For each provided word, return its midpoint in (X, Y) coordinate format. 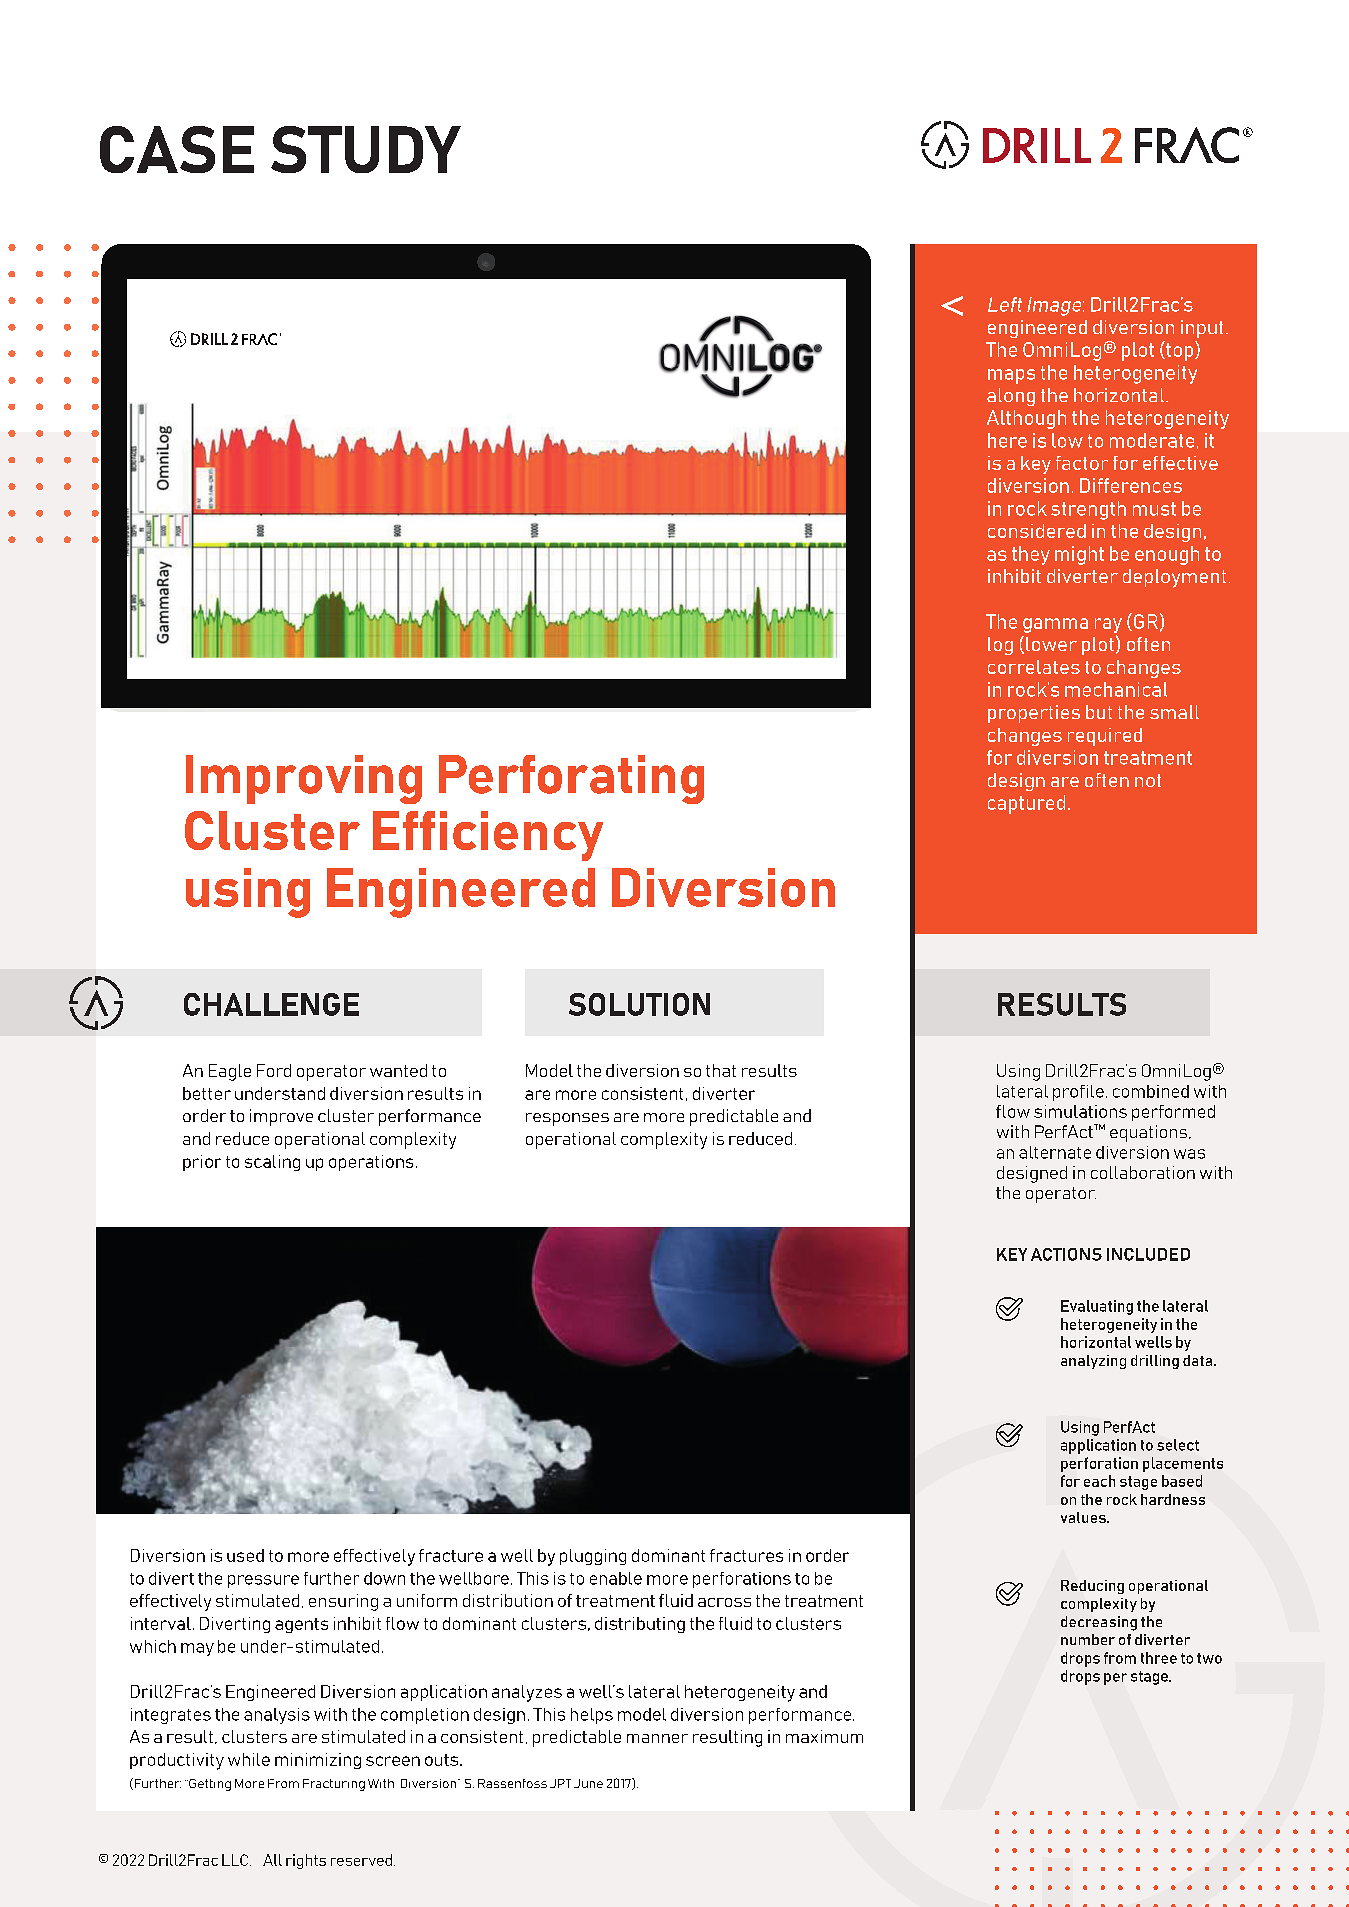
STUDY (366, 149)
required (1105, 737)
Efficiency (488, 836)
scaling (272, 1163)
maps (1011, 376)
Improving (304, 779)
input (1202, 329)
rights (306, 1861)
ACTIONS (1066, 1254)
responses (567, 1119)
